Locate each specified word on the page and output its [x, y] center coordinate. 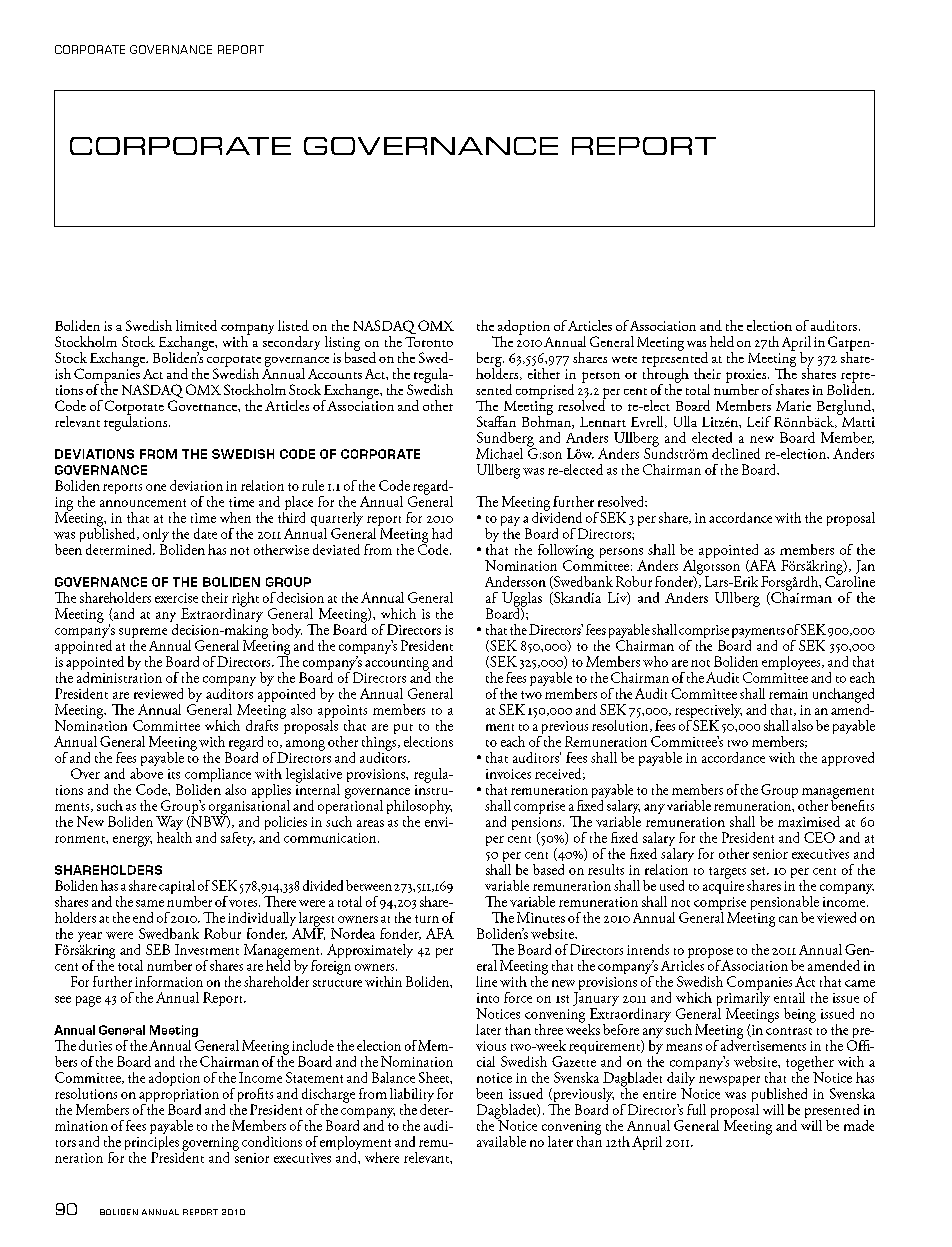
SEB [158, 949]
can [788, 919]
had [442, 533]
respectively [708, 712]
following [566, 552]
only [156, 536]
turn [427, 919]
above [146, 772]
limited [196, 325]
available [501, 1141]
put [403, 730]
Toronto [429, 342]
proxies [747, 377]
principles [152, 1143]
